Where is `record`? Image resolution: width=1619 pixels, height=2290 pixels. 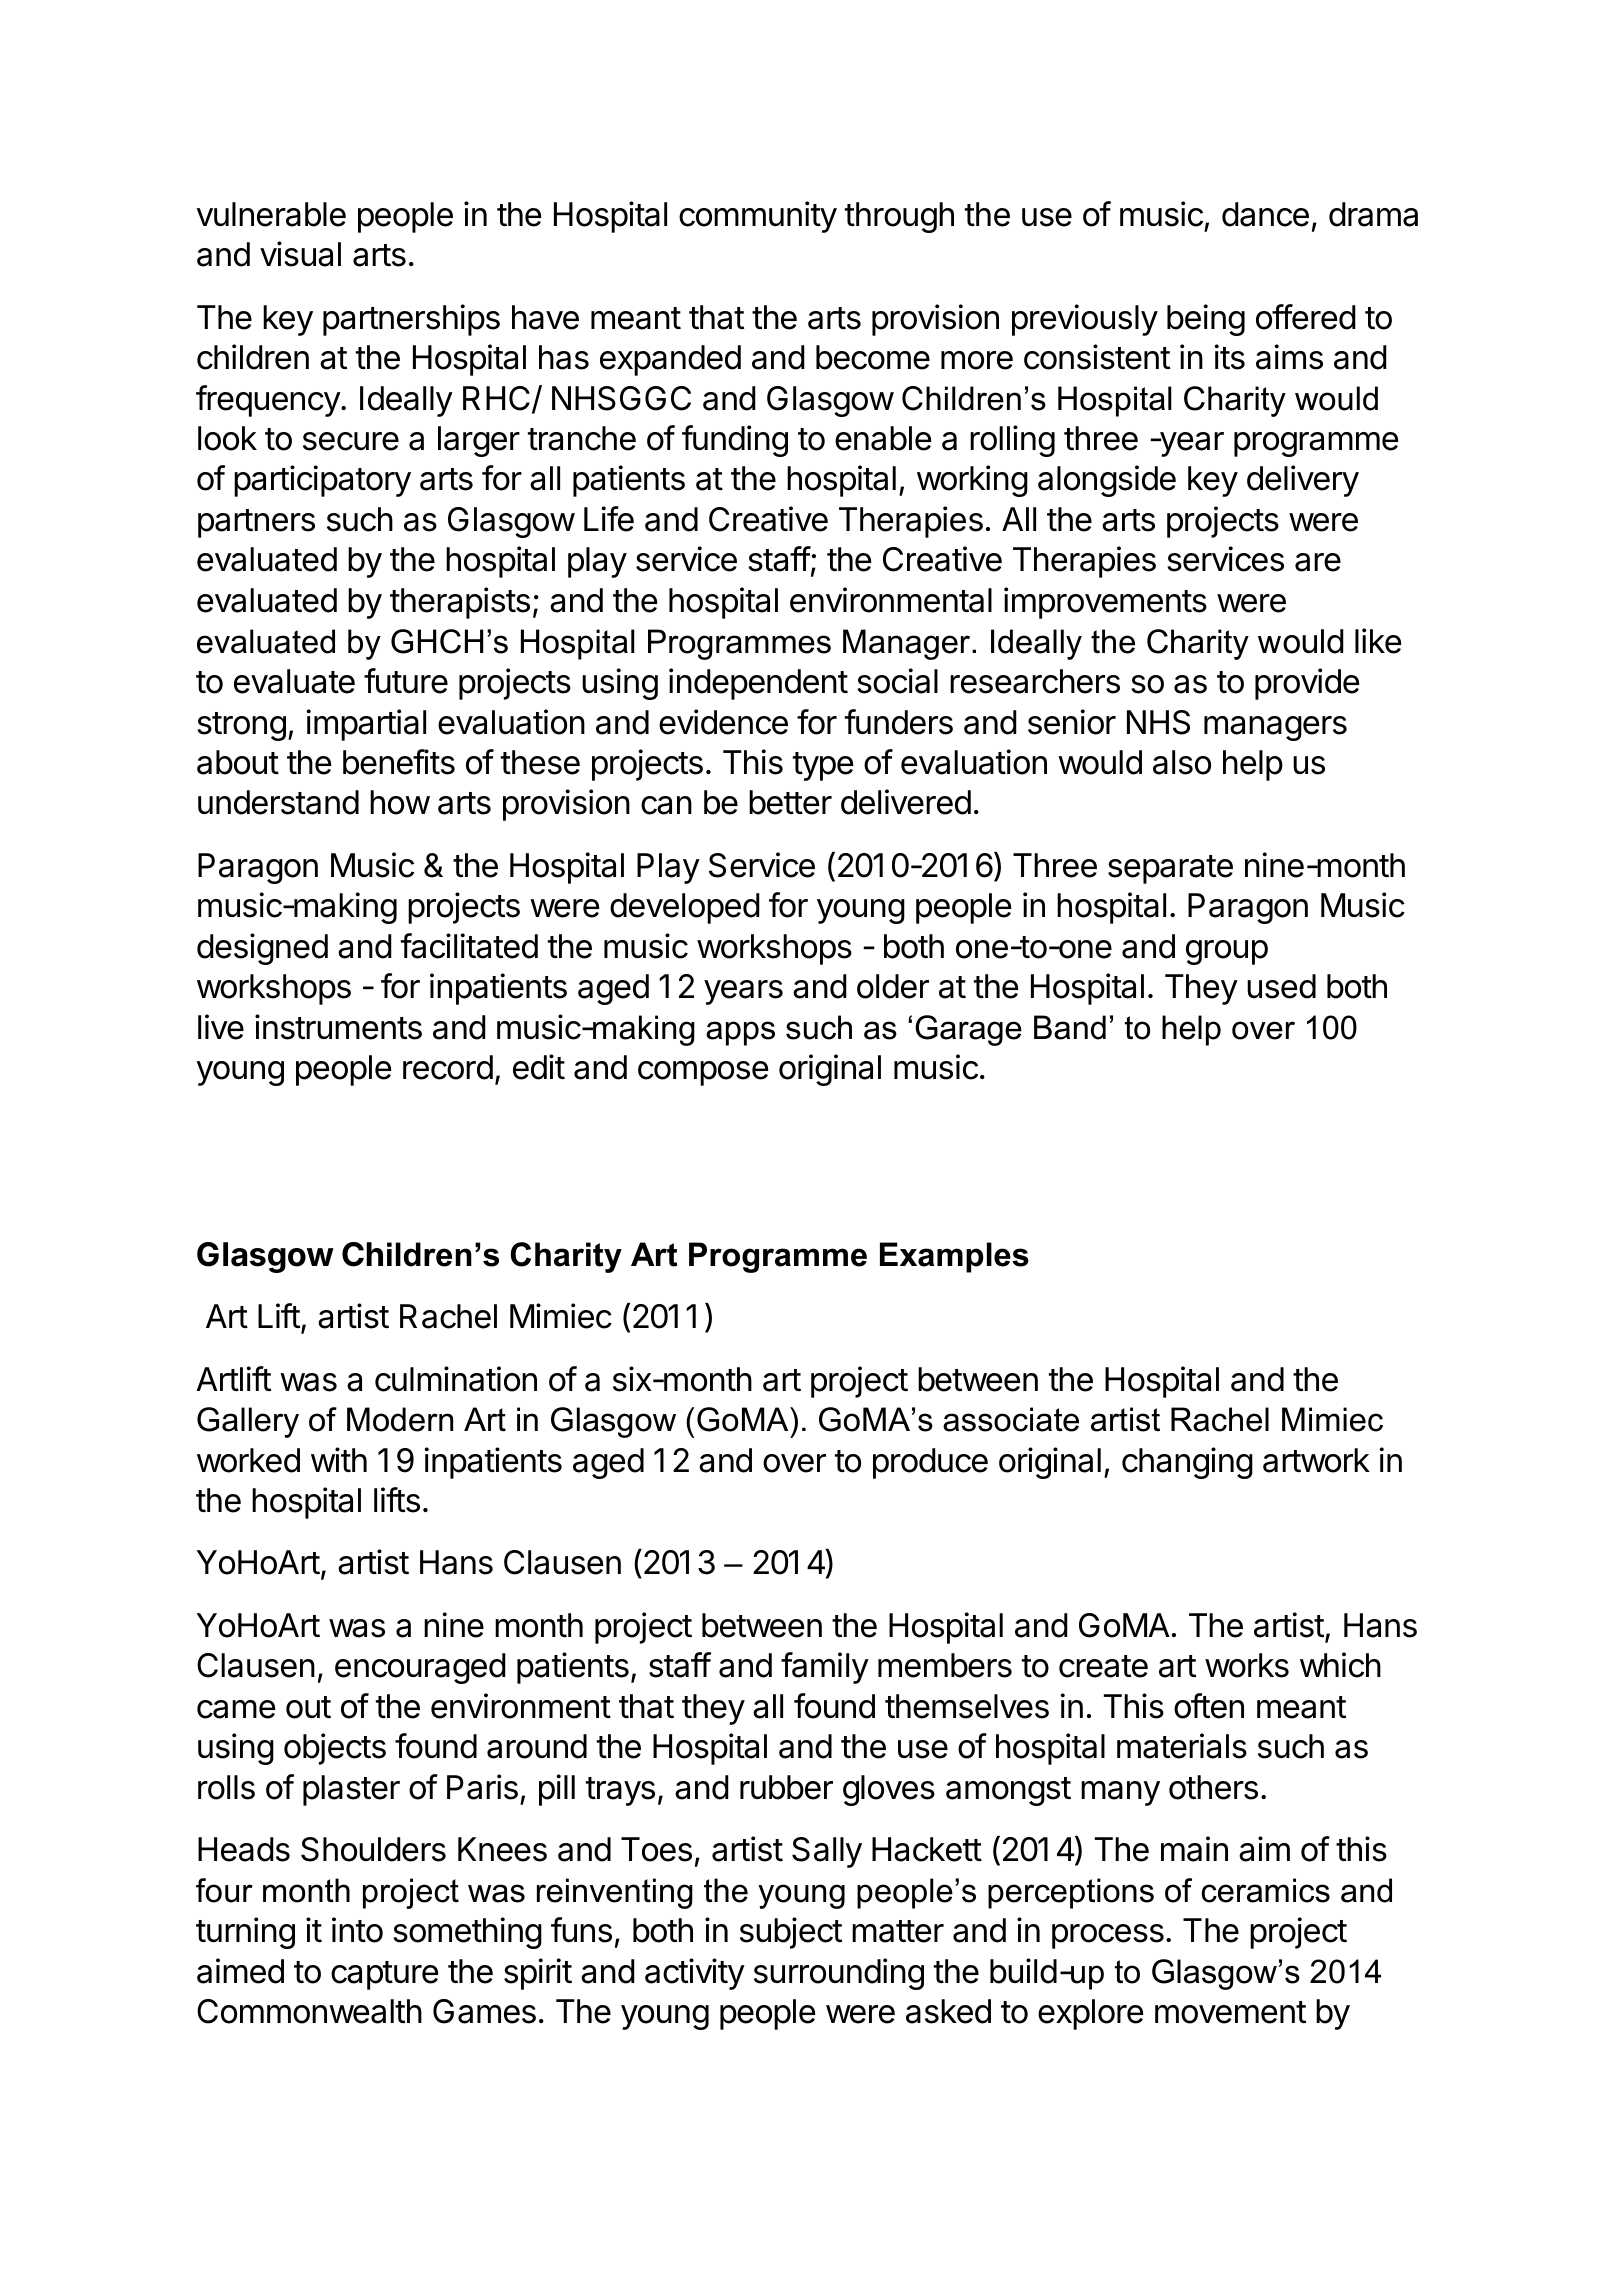
record is located at coordinates (448, 1067).
